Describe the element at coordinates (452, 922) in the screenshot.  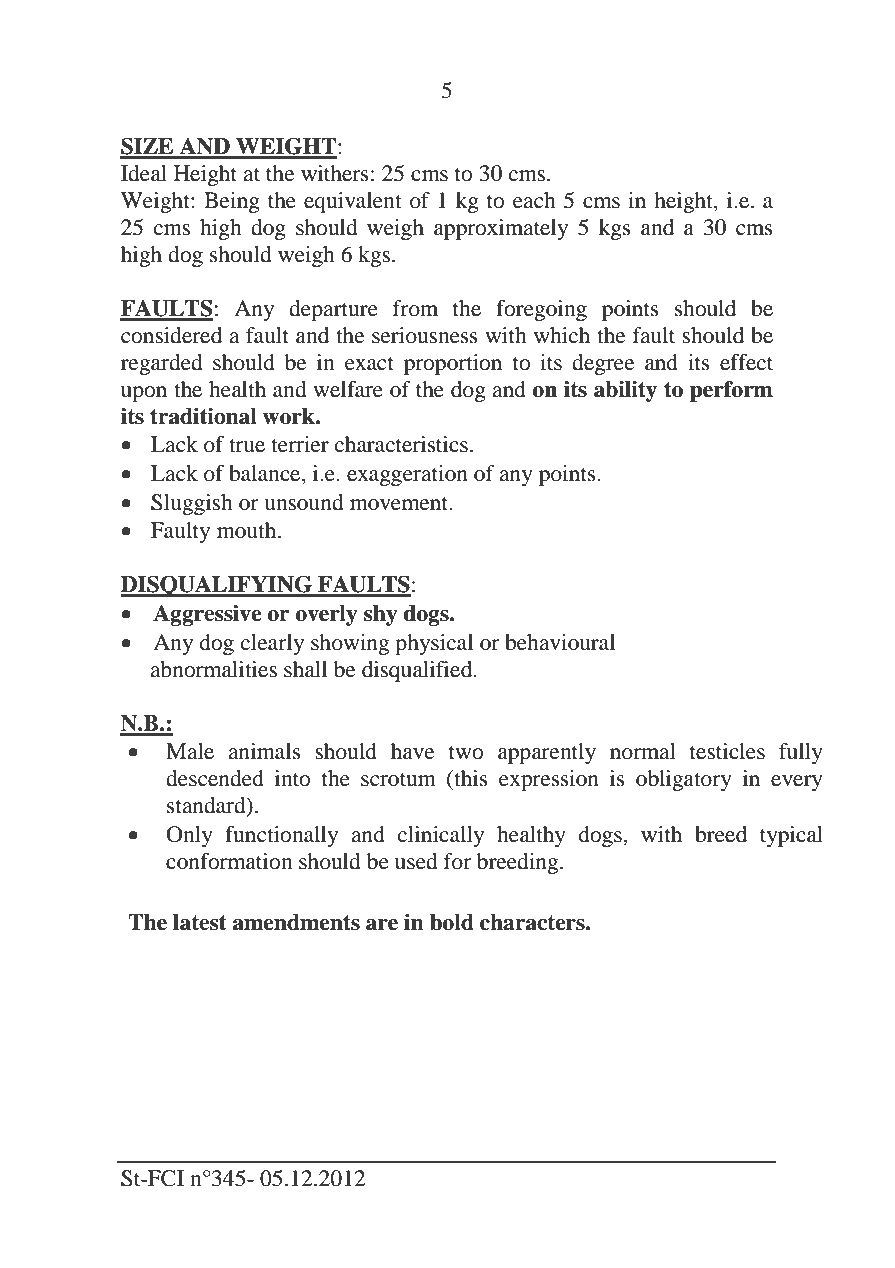
I see `bold` at that location.
